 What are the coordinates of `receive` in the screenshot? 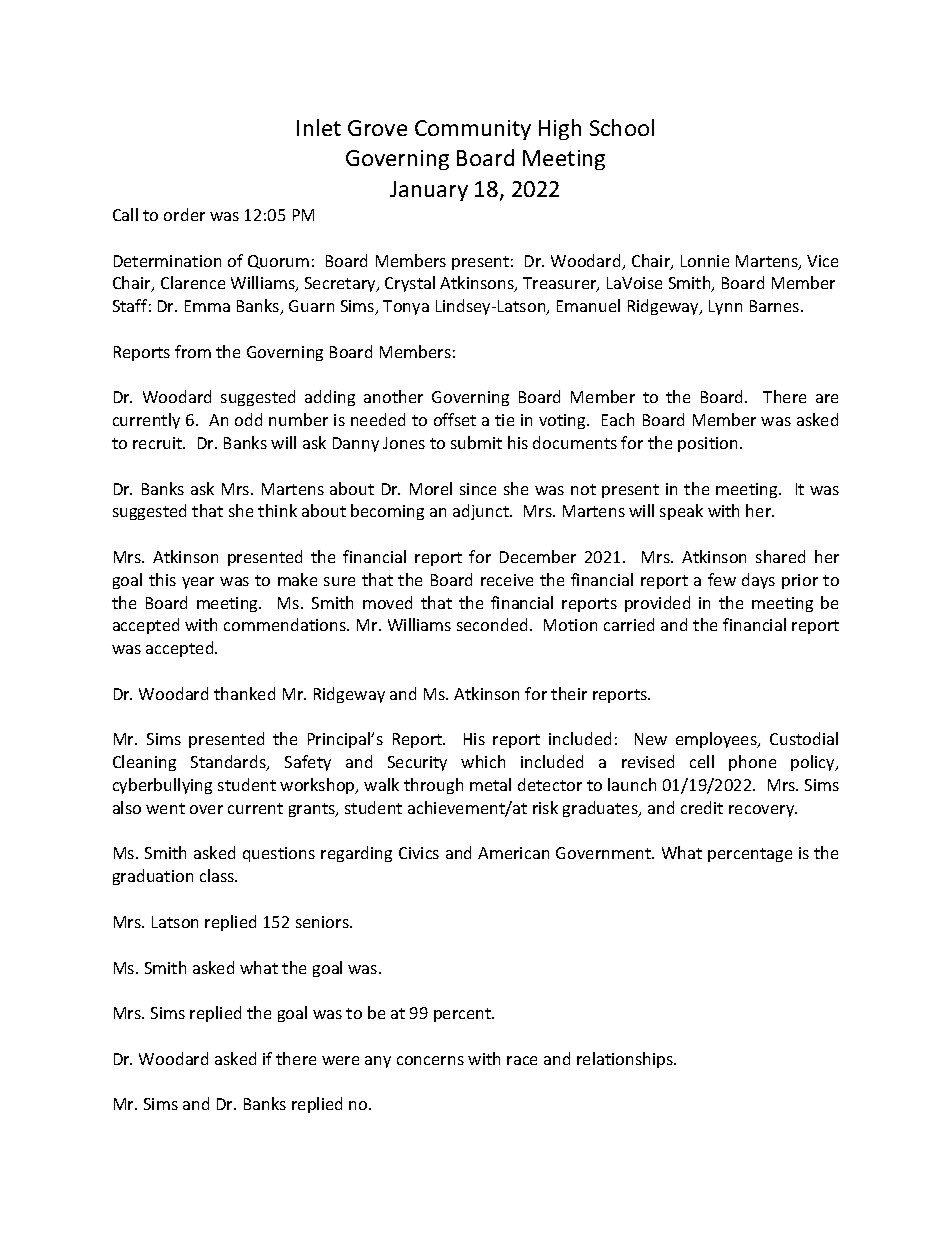 It's located at (507, 580).
